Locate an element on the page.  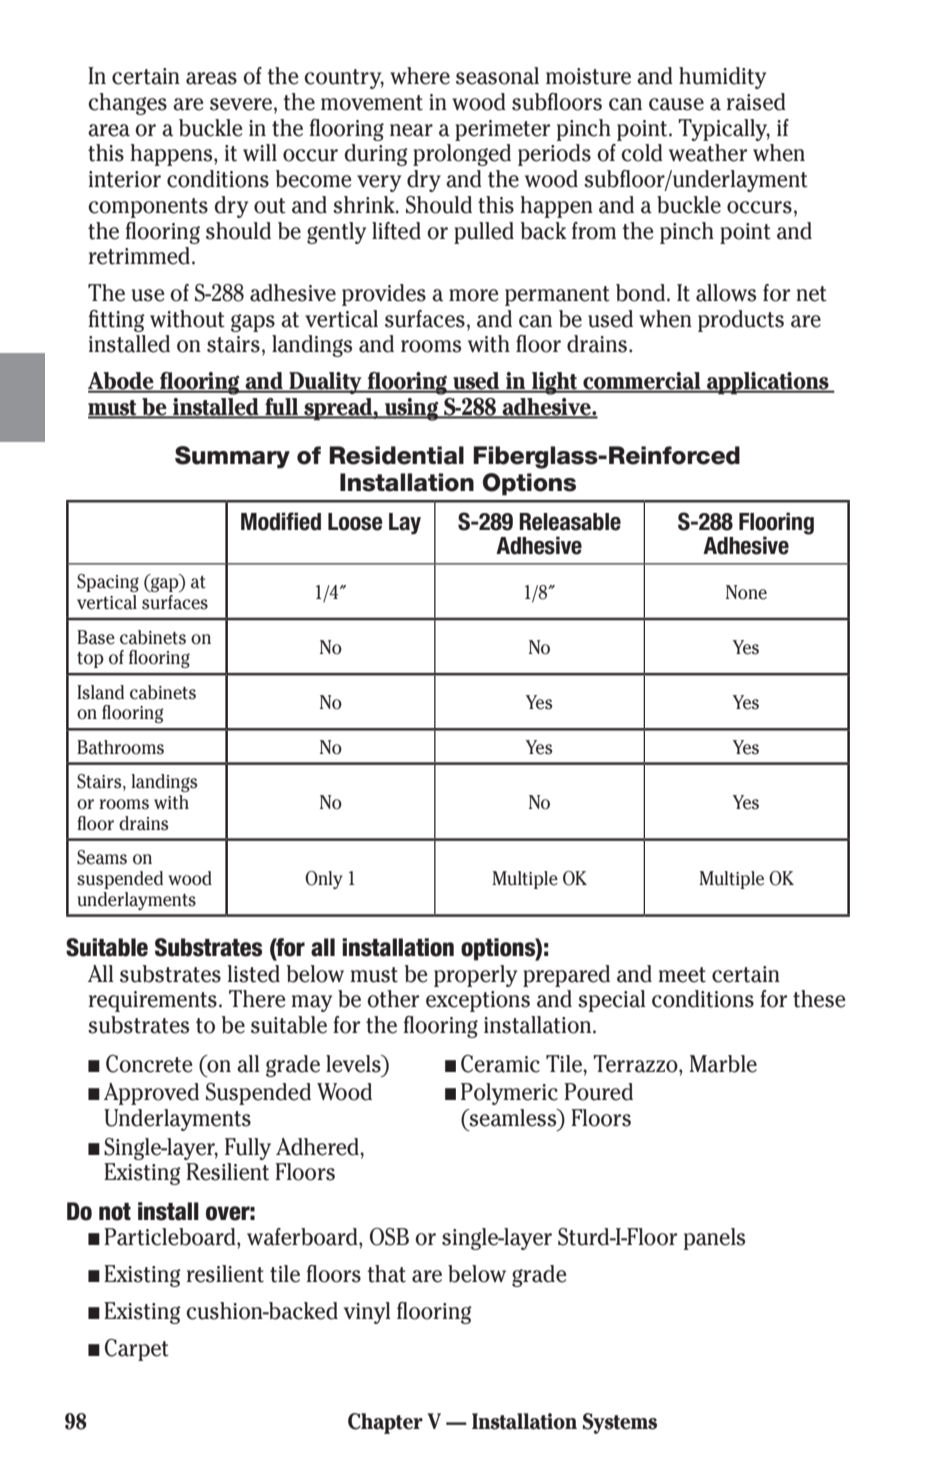
Typically is located at coordinates (724, 130).
